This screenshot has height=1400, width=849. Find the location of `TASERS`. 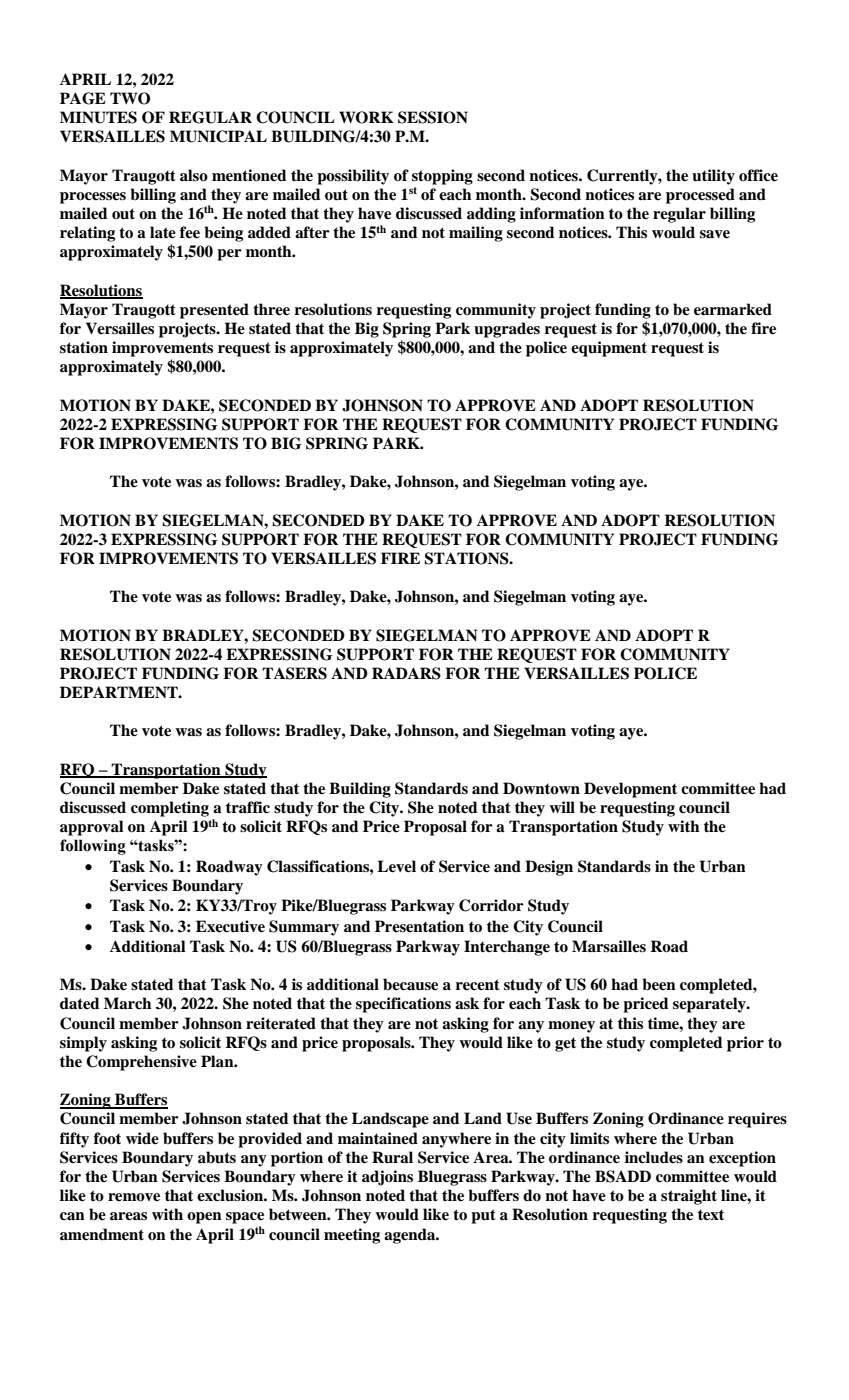

TASERS is located at coordinates (294, 673).
